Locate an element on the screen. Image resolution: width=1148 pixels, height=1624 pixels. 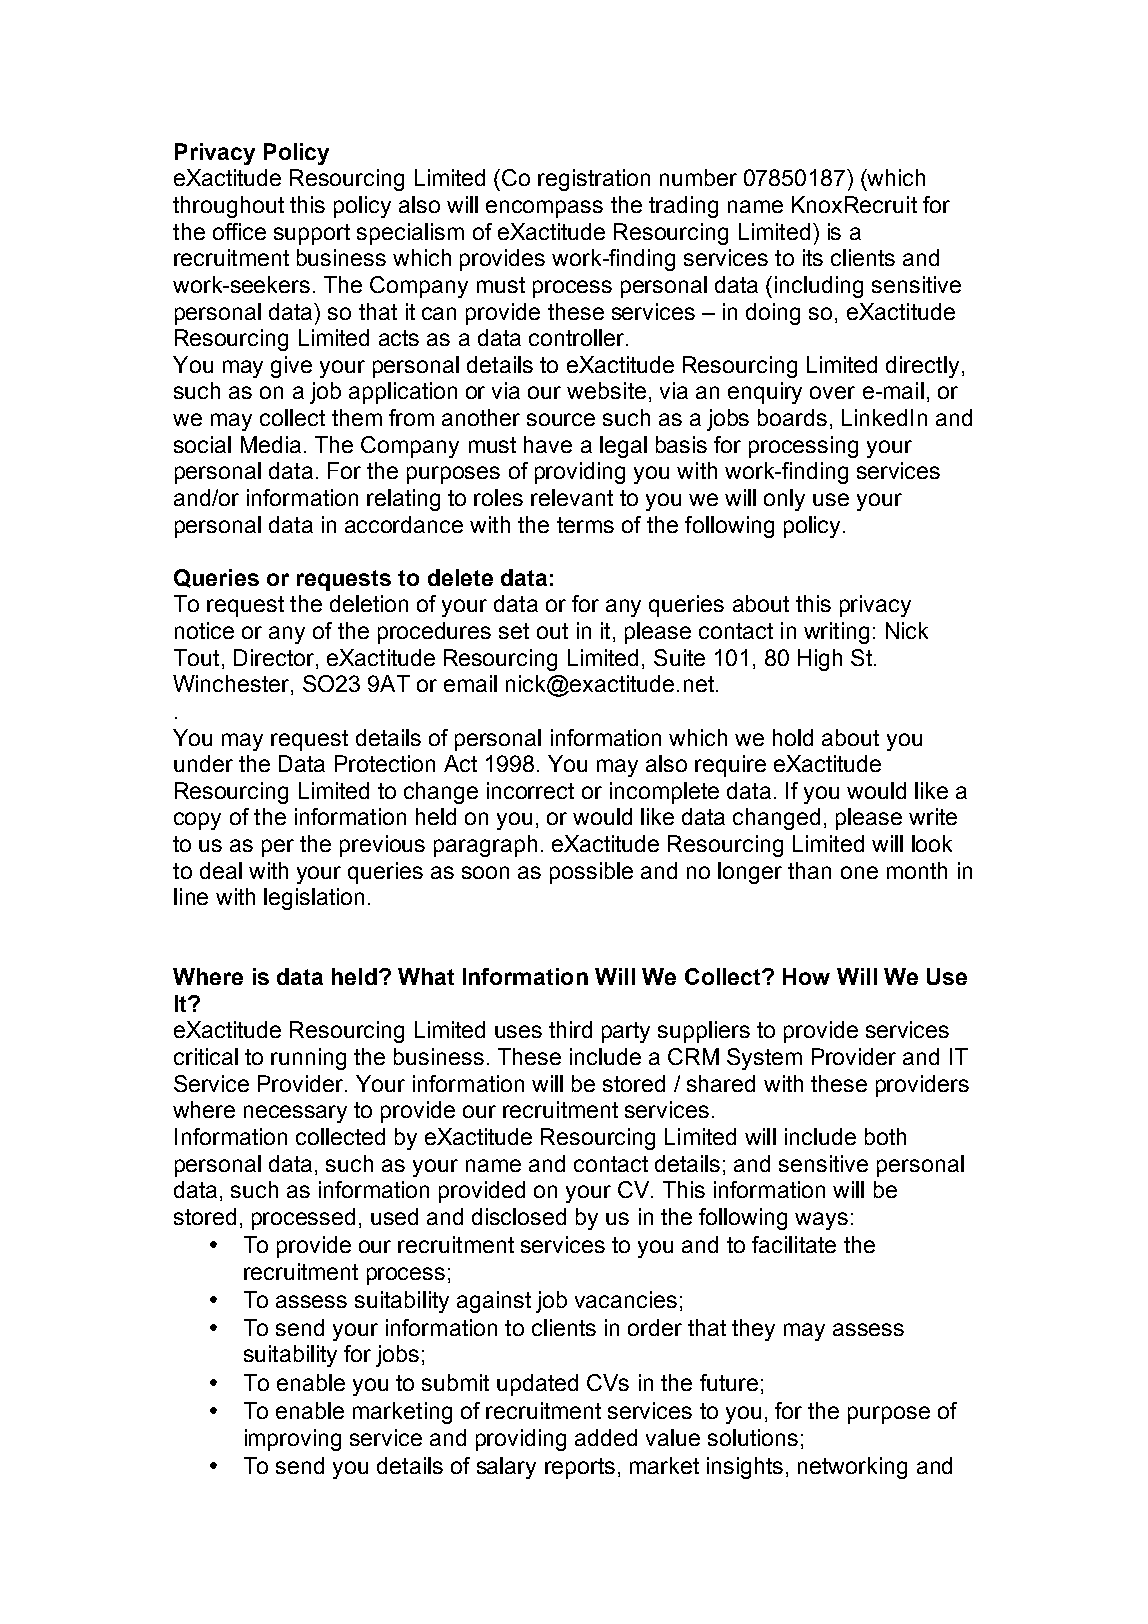
necessary is located at coordinates (295, 1114).
